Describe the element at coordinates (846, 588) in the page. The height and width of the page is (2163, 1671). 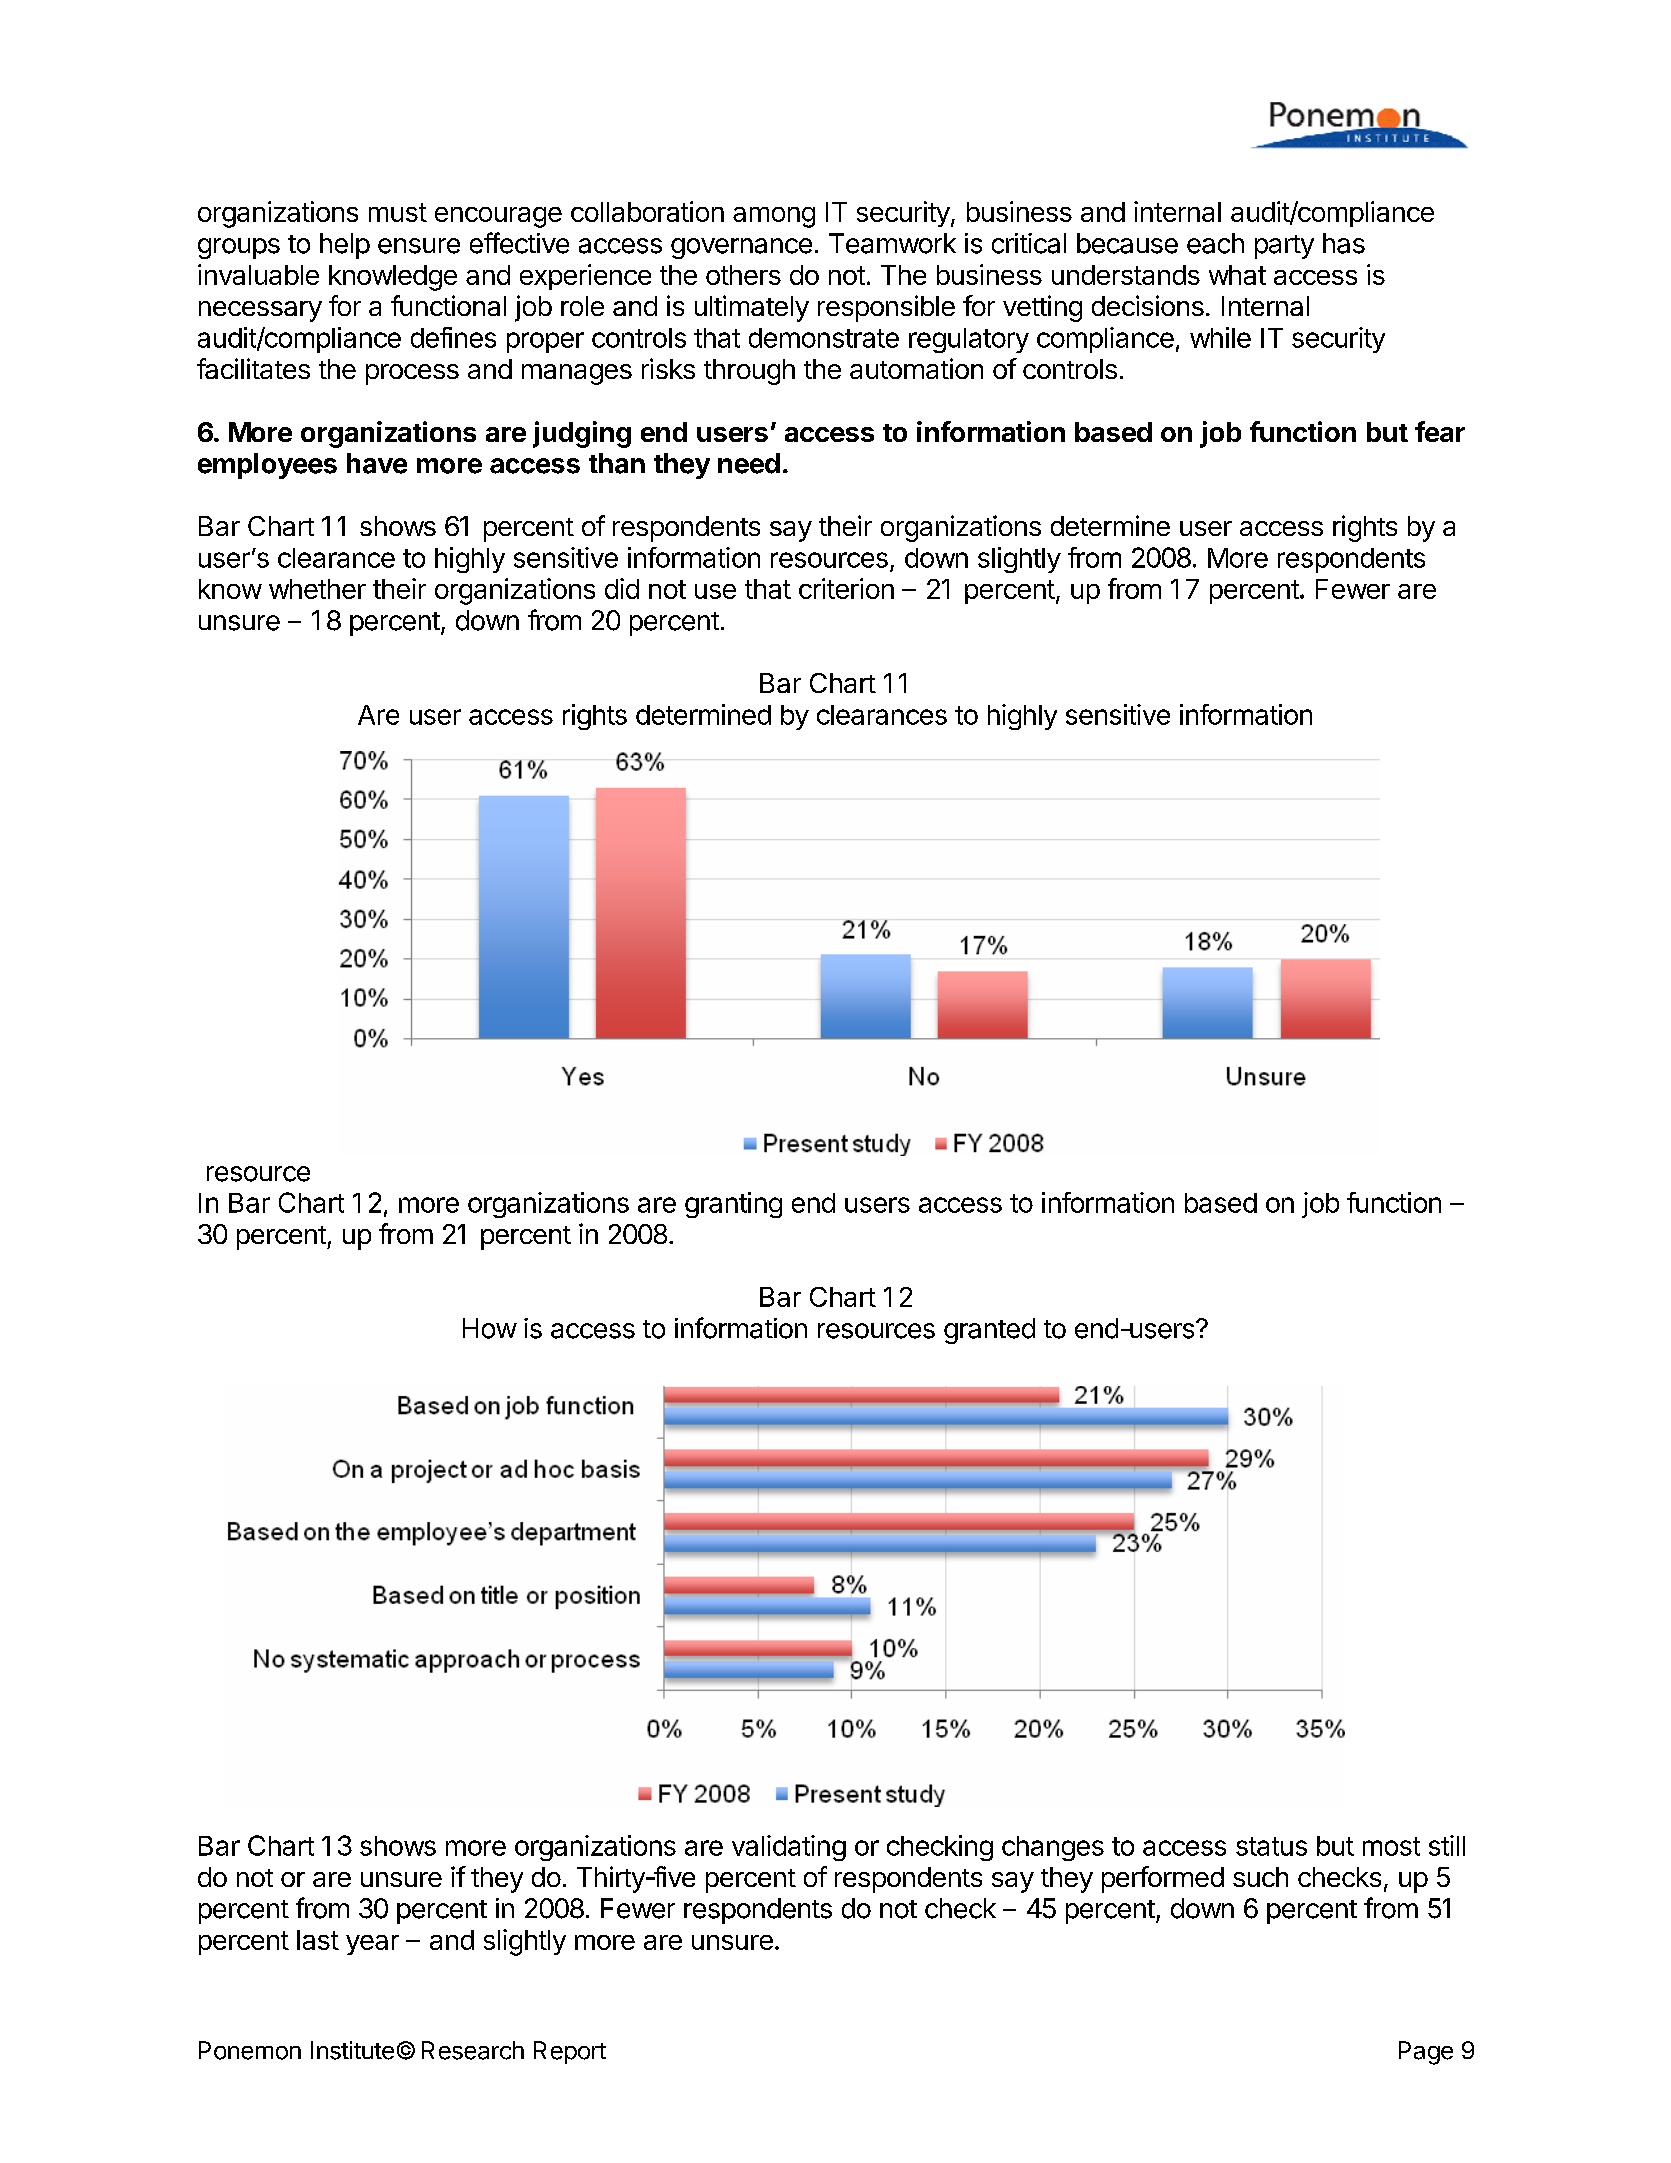
I see `criterion` at that location.
